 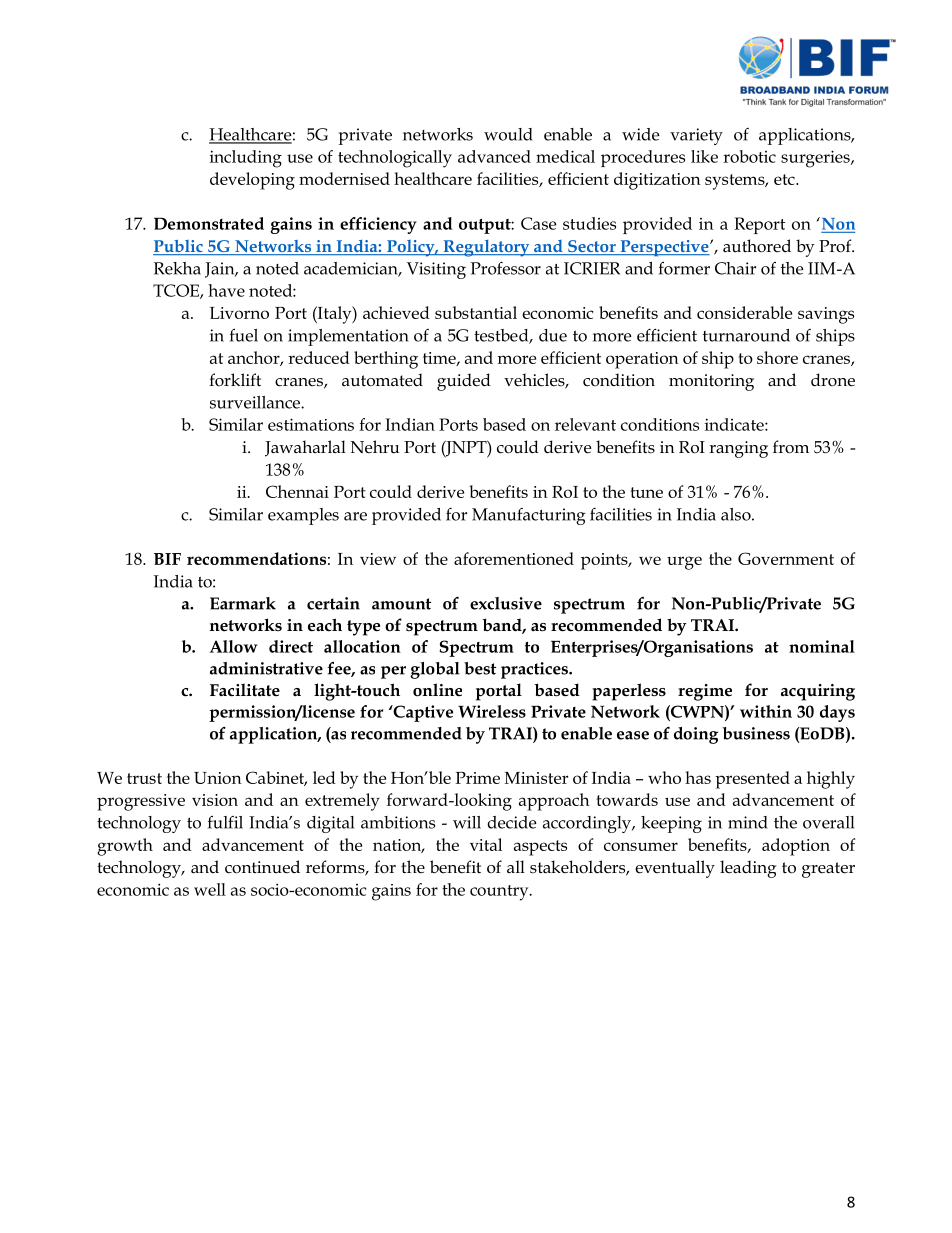 I want to click on examples, so click(x=303, y=516).
